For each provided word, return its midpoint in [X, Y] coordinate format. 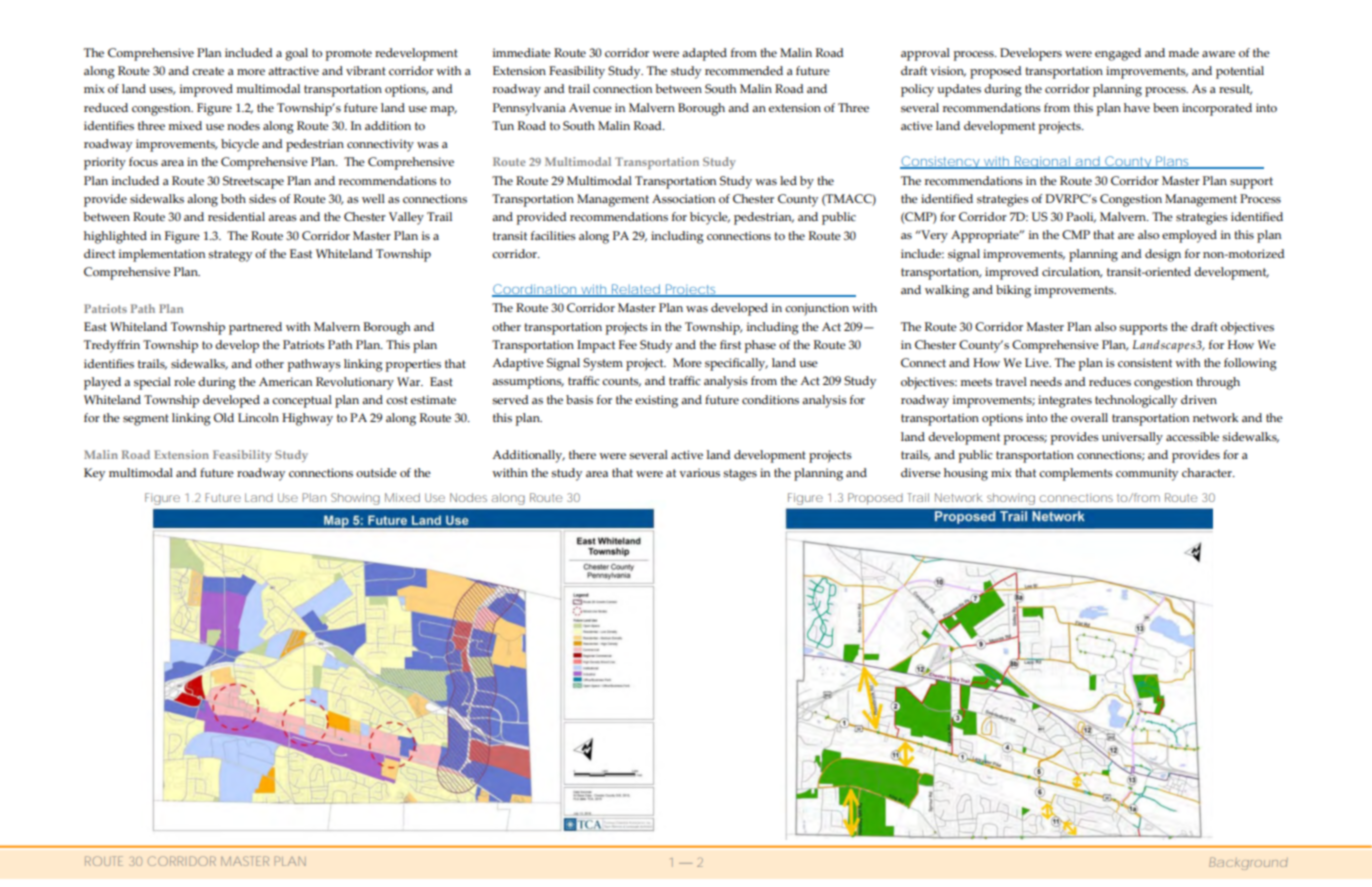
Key [94, 474]
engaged [1118, 54]
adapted [704, 54]
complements [1076, 474]
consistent [1145, 363]
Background [1248, 863]
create [208, 71]
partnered [255, 328]
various [699, 473]
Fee [628, 344]
